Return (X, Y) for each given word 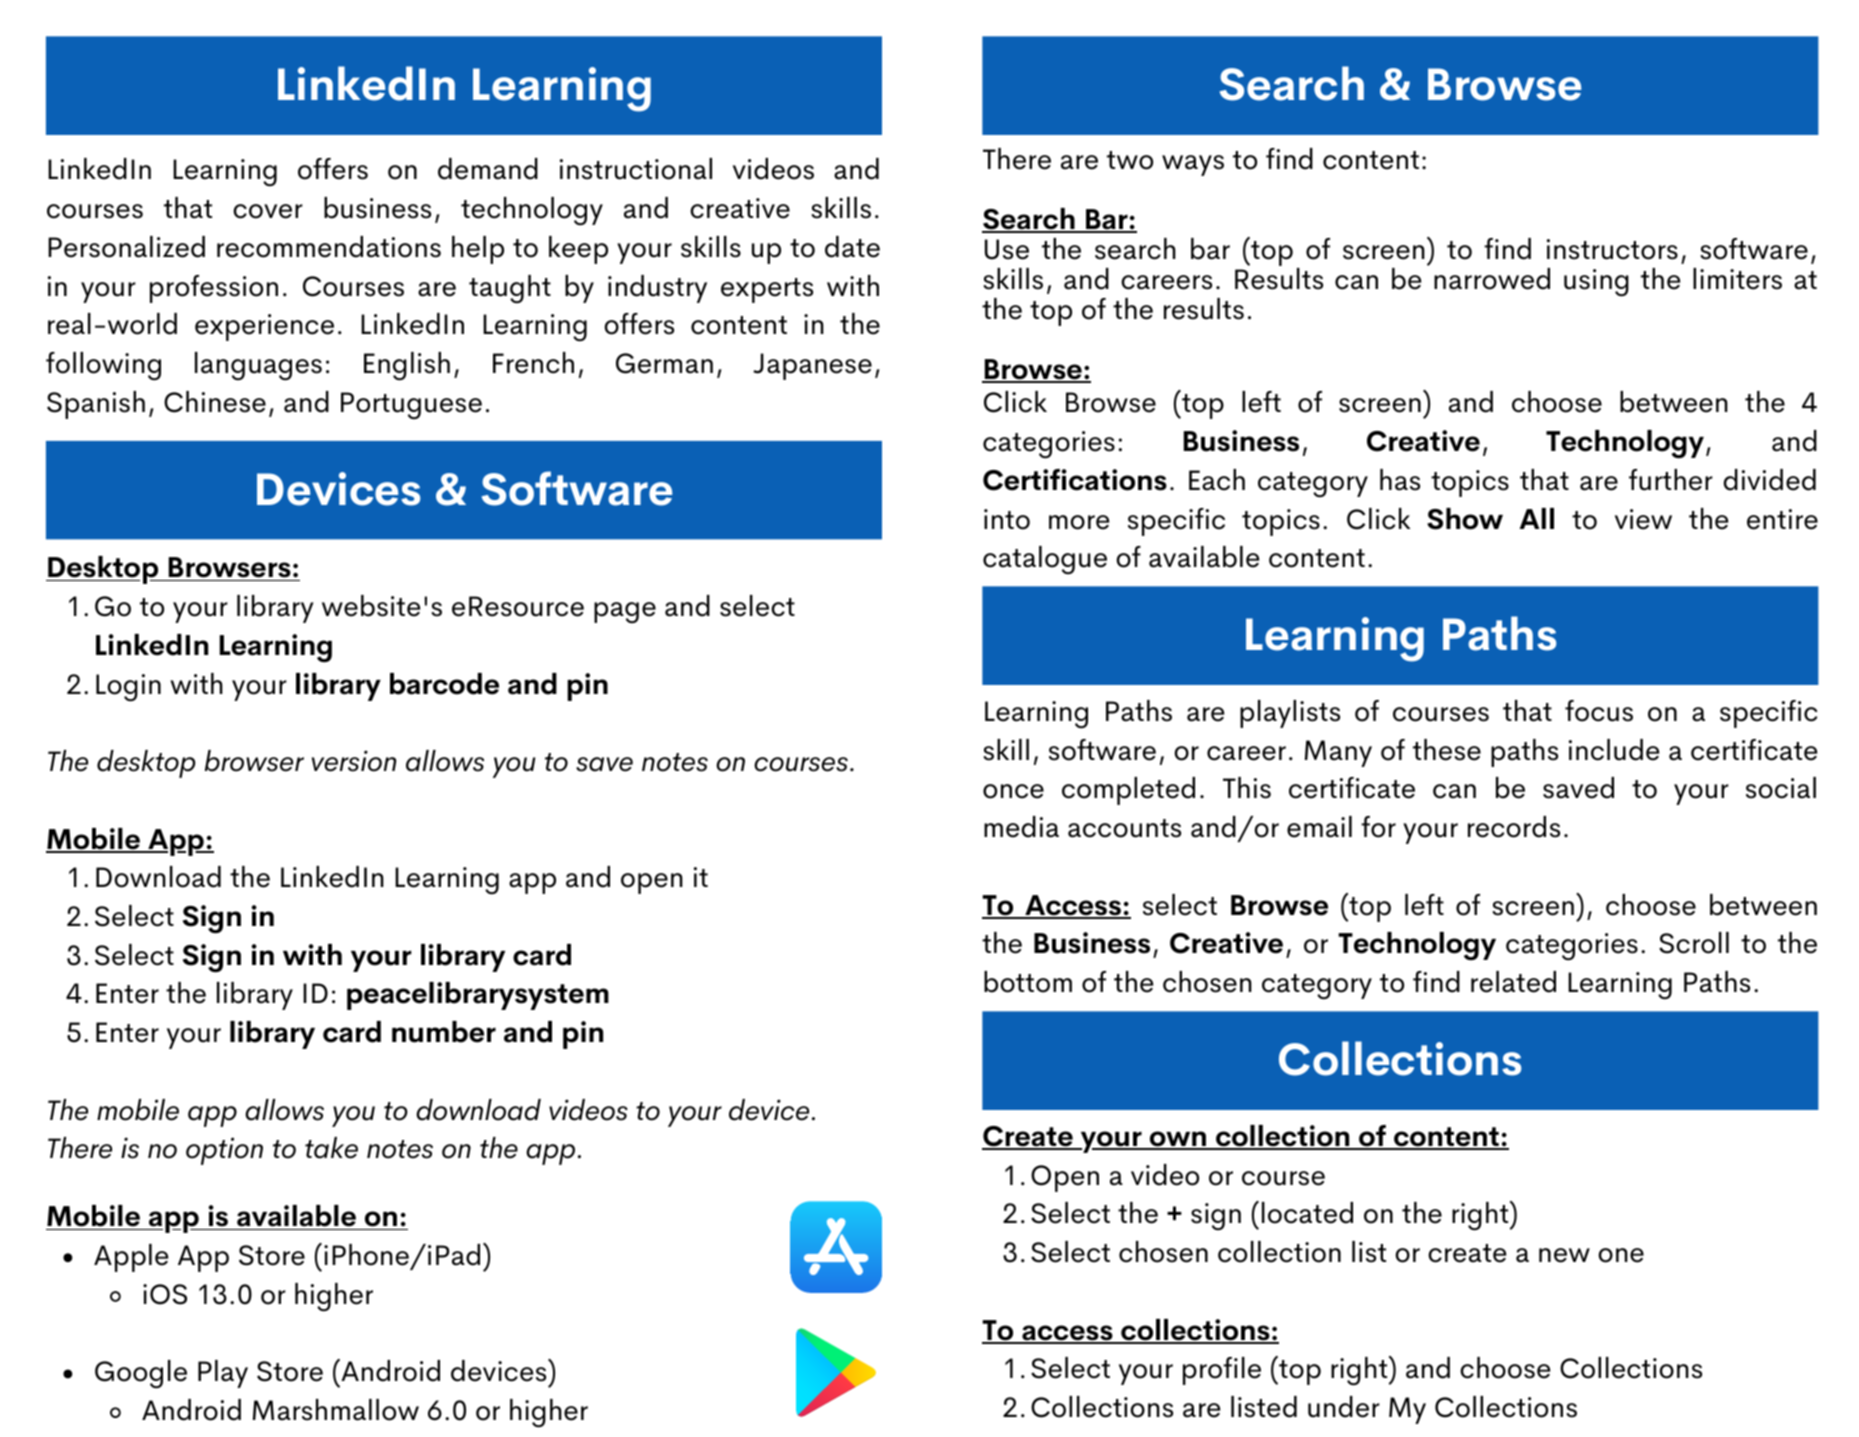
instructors (1612, 249)
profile (1222, 1371)
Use (1007, 249)
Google (141, 1374)
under (1344, 1407)
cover (268, 211)
